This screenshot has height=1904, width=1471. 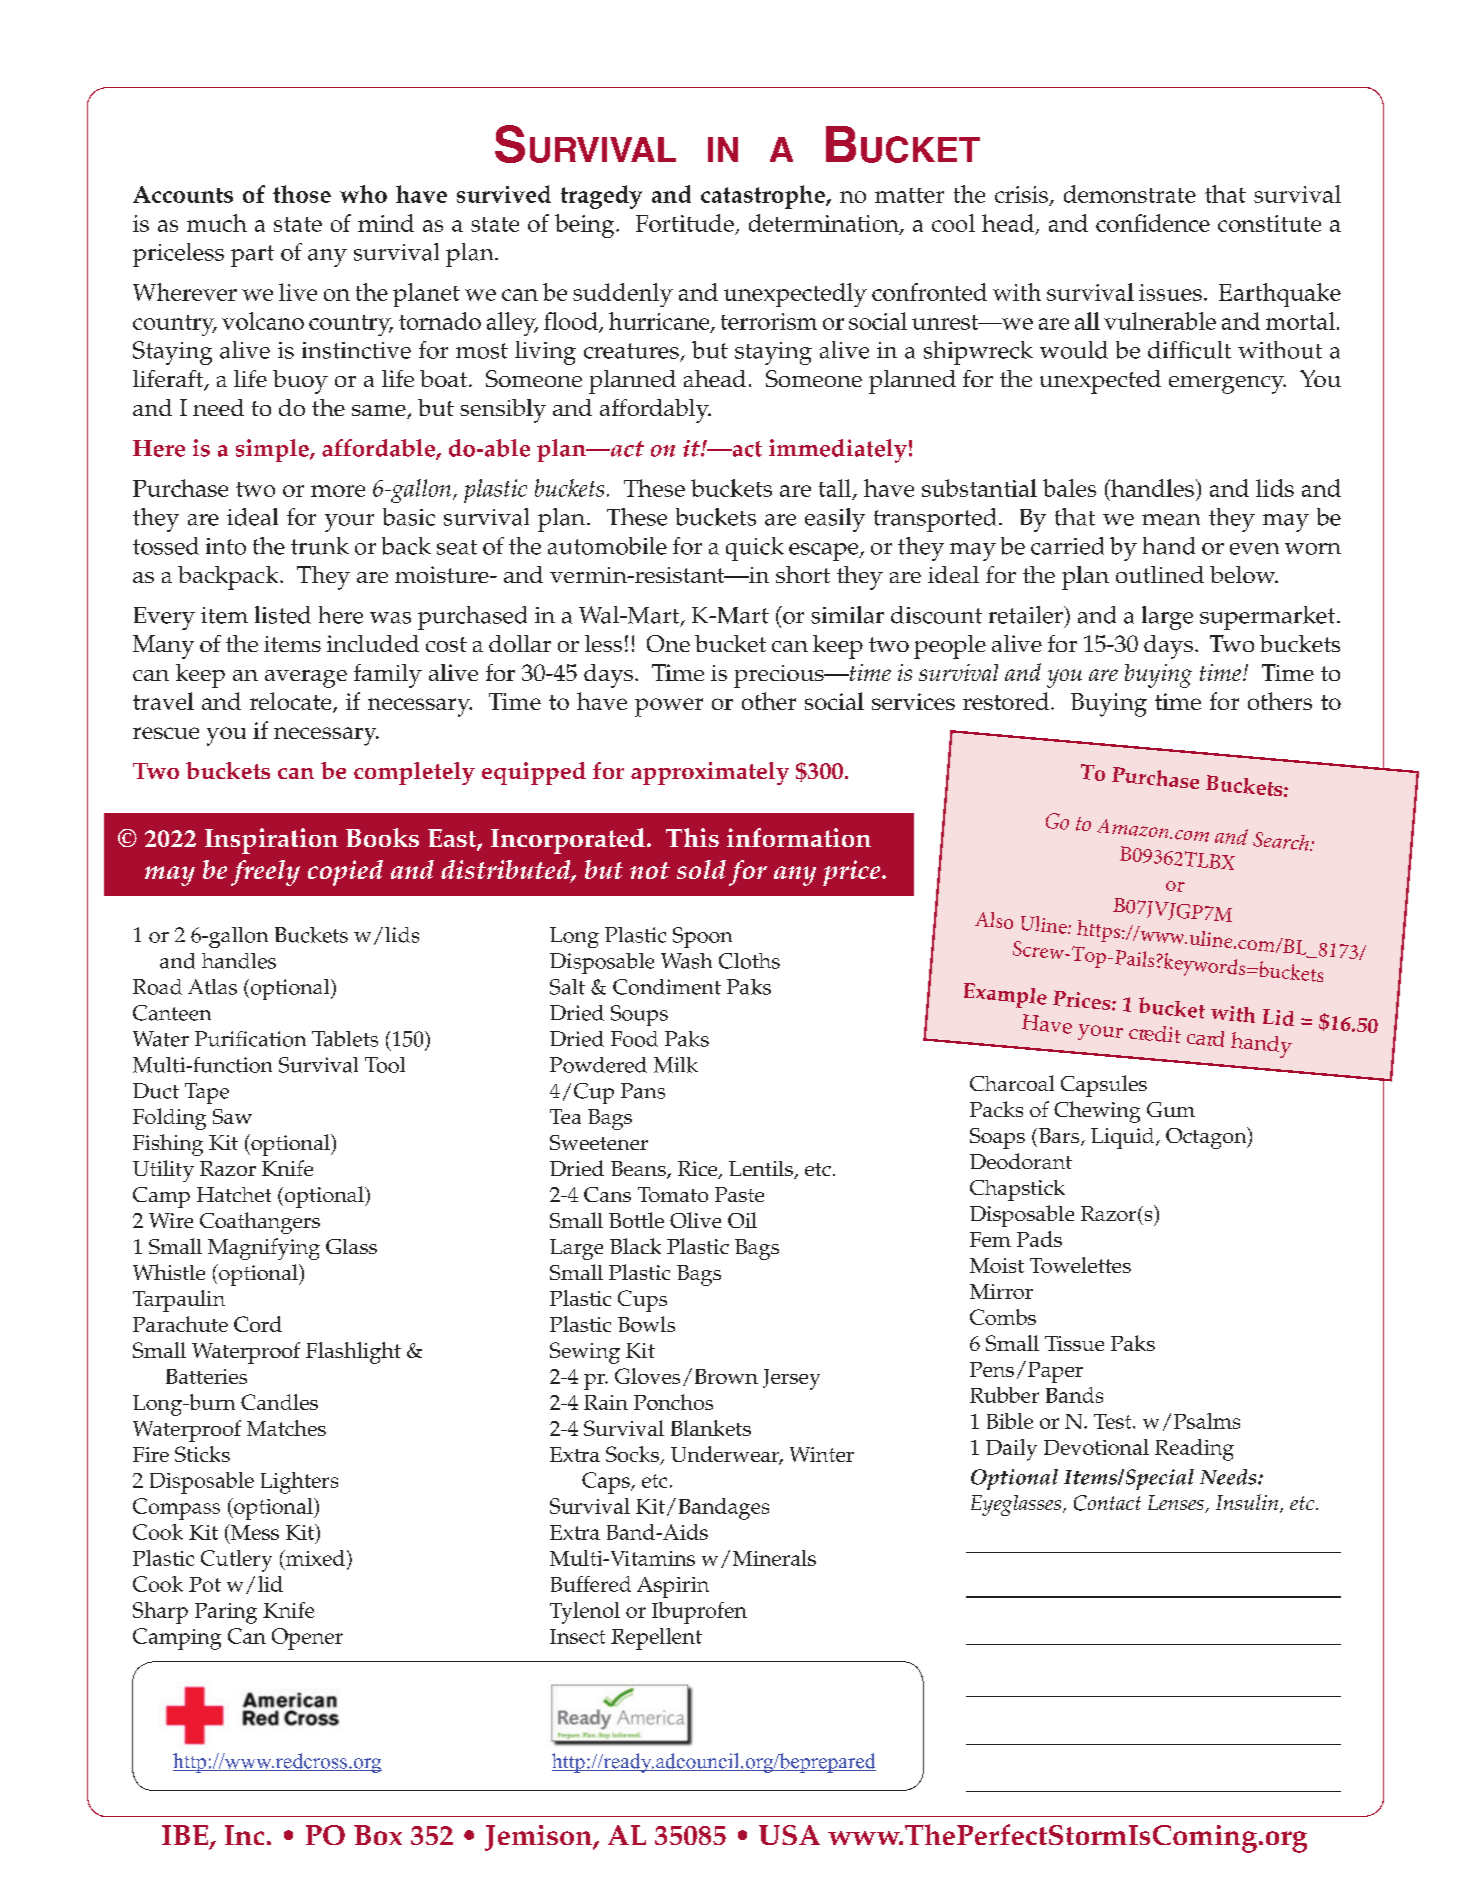 I want to click on cation, so click(x=277, y=1039).
